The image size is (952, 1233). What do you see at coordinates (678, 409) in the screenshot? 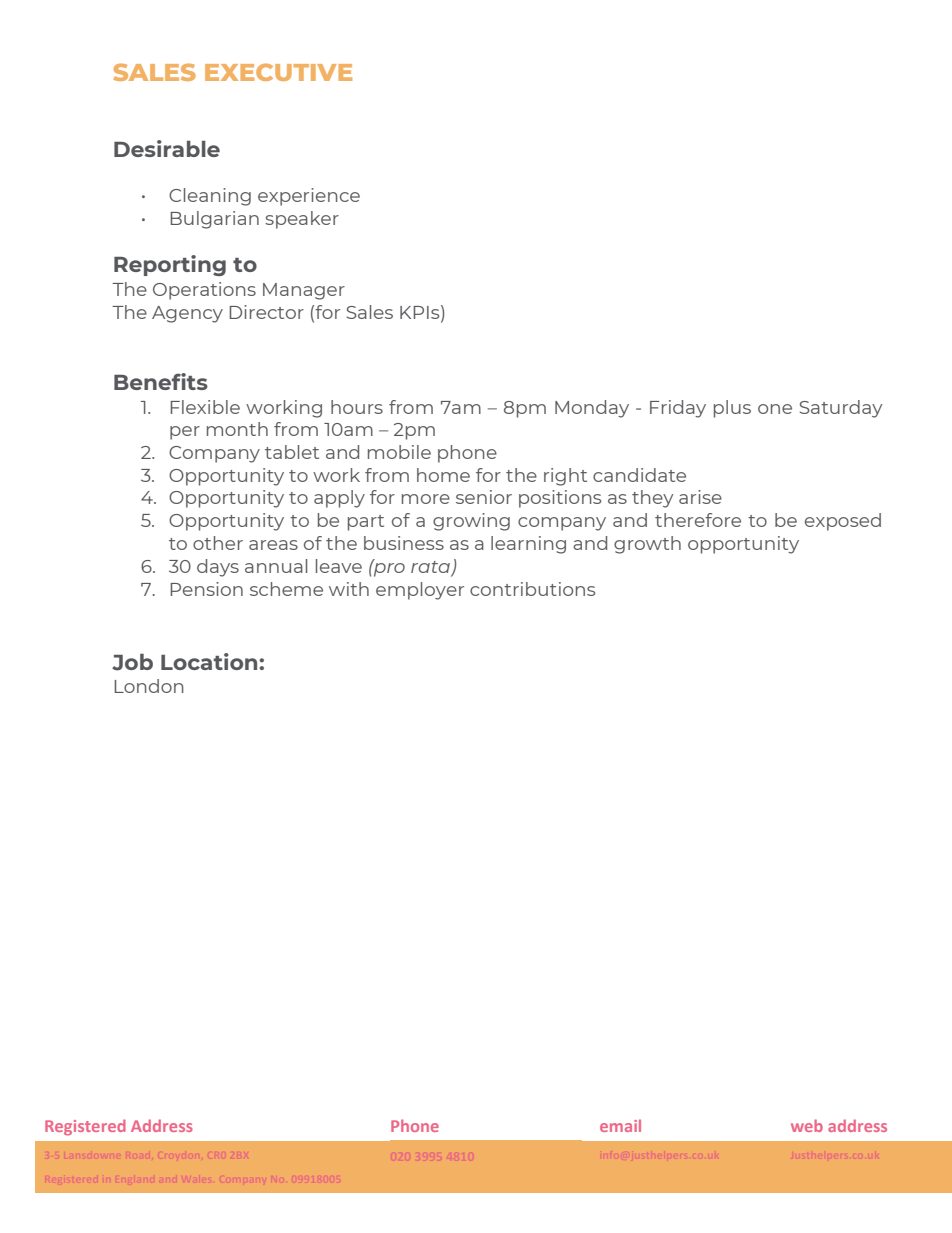
I see `Friday` at bounding box center [678, 409].
